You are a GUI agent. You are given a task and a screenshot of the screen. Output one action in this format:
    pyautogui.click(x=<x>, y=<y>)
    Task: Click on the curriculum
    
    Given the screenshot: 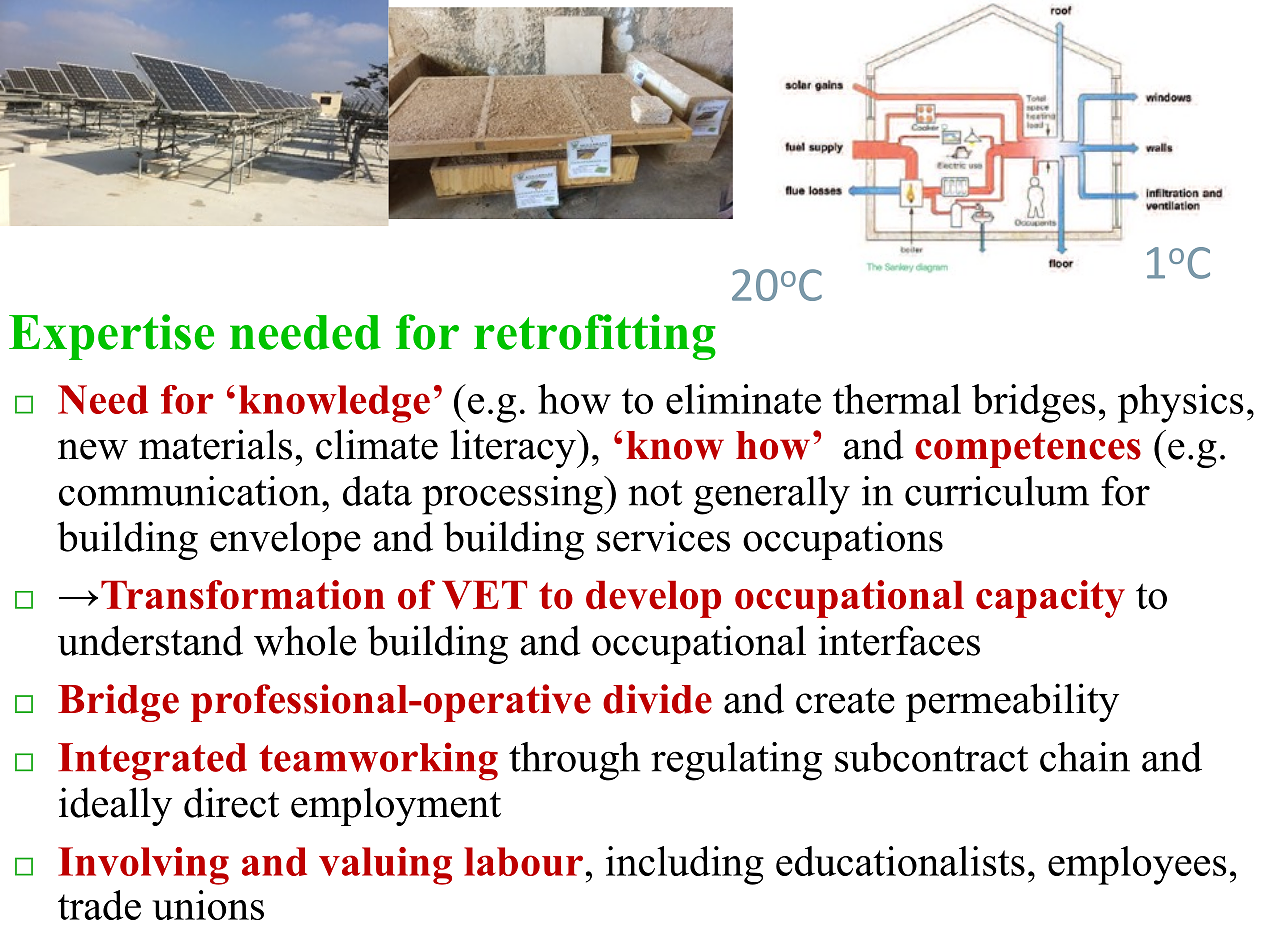 What is the action you would take?
    pyautogui.click(x=997, y=491)
